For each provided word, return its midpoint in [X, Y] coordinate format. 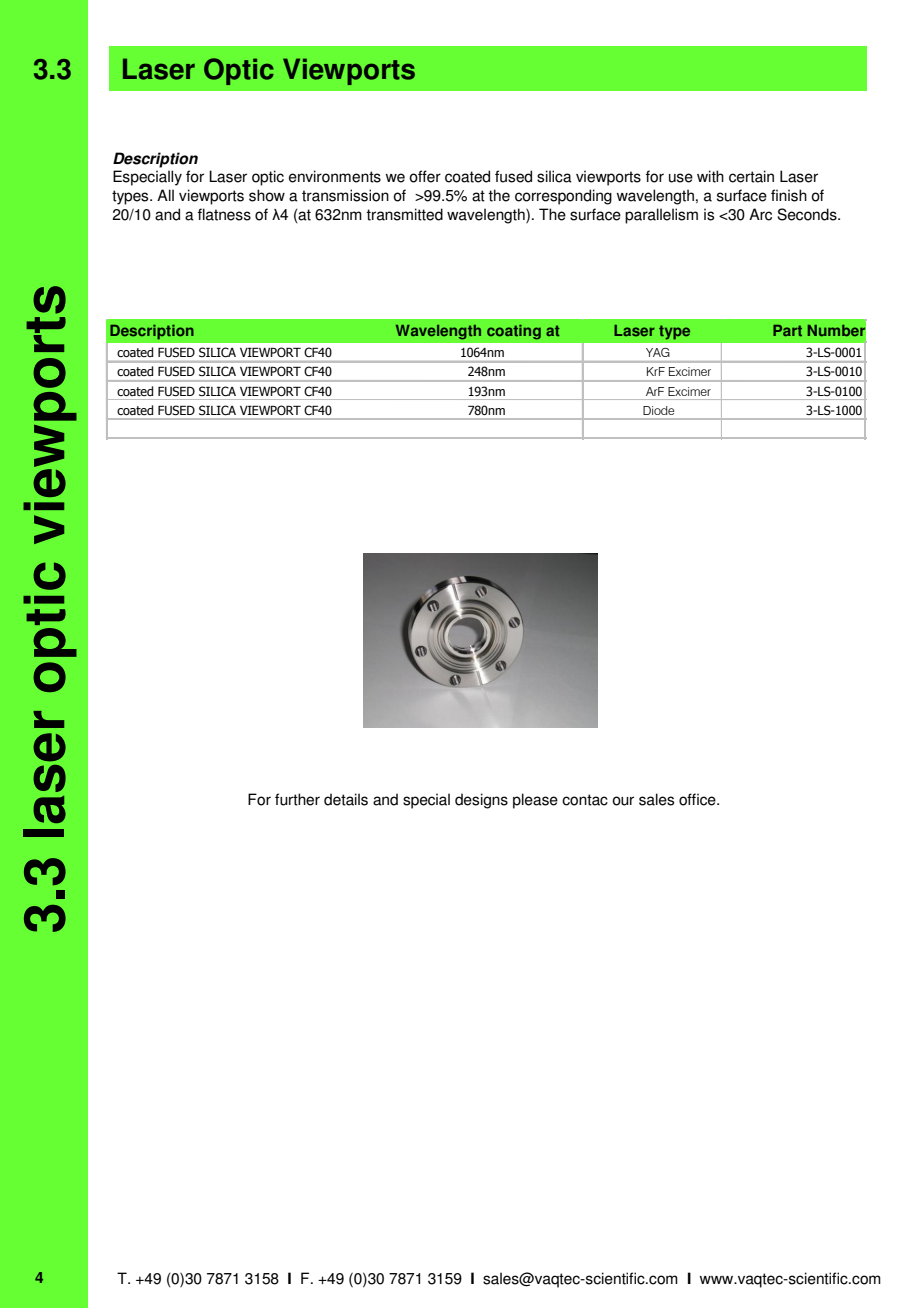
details [346, 799]
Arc [760, 214]
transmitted [404, 214]
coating [514, 332]
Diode [658, 410]
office [698, 799]
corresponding [563, 197]
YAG [658, 352]
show [267, 195]
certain [751, 176]
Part [787, 330]
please [535, 801]
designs [481, 801]
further [297, 799]
